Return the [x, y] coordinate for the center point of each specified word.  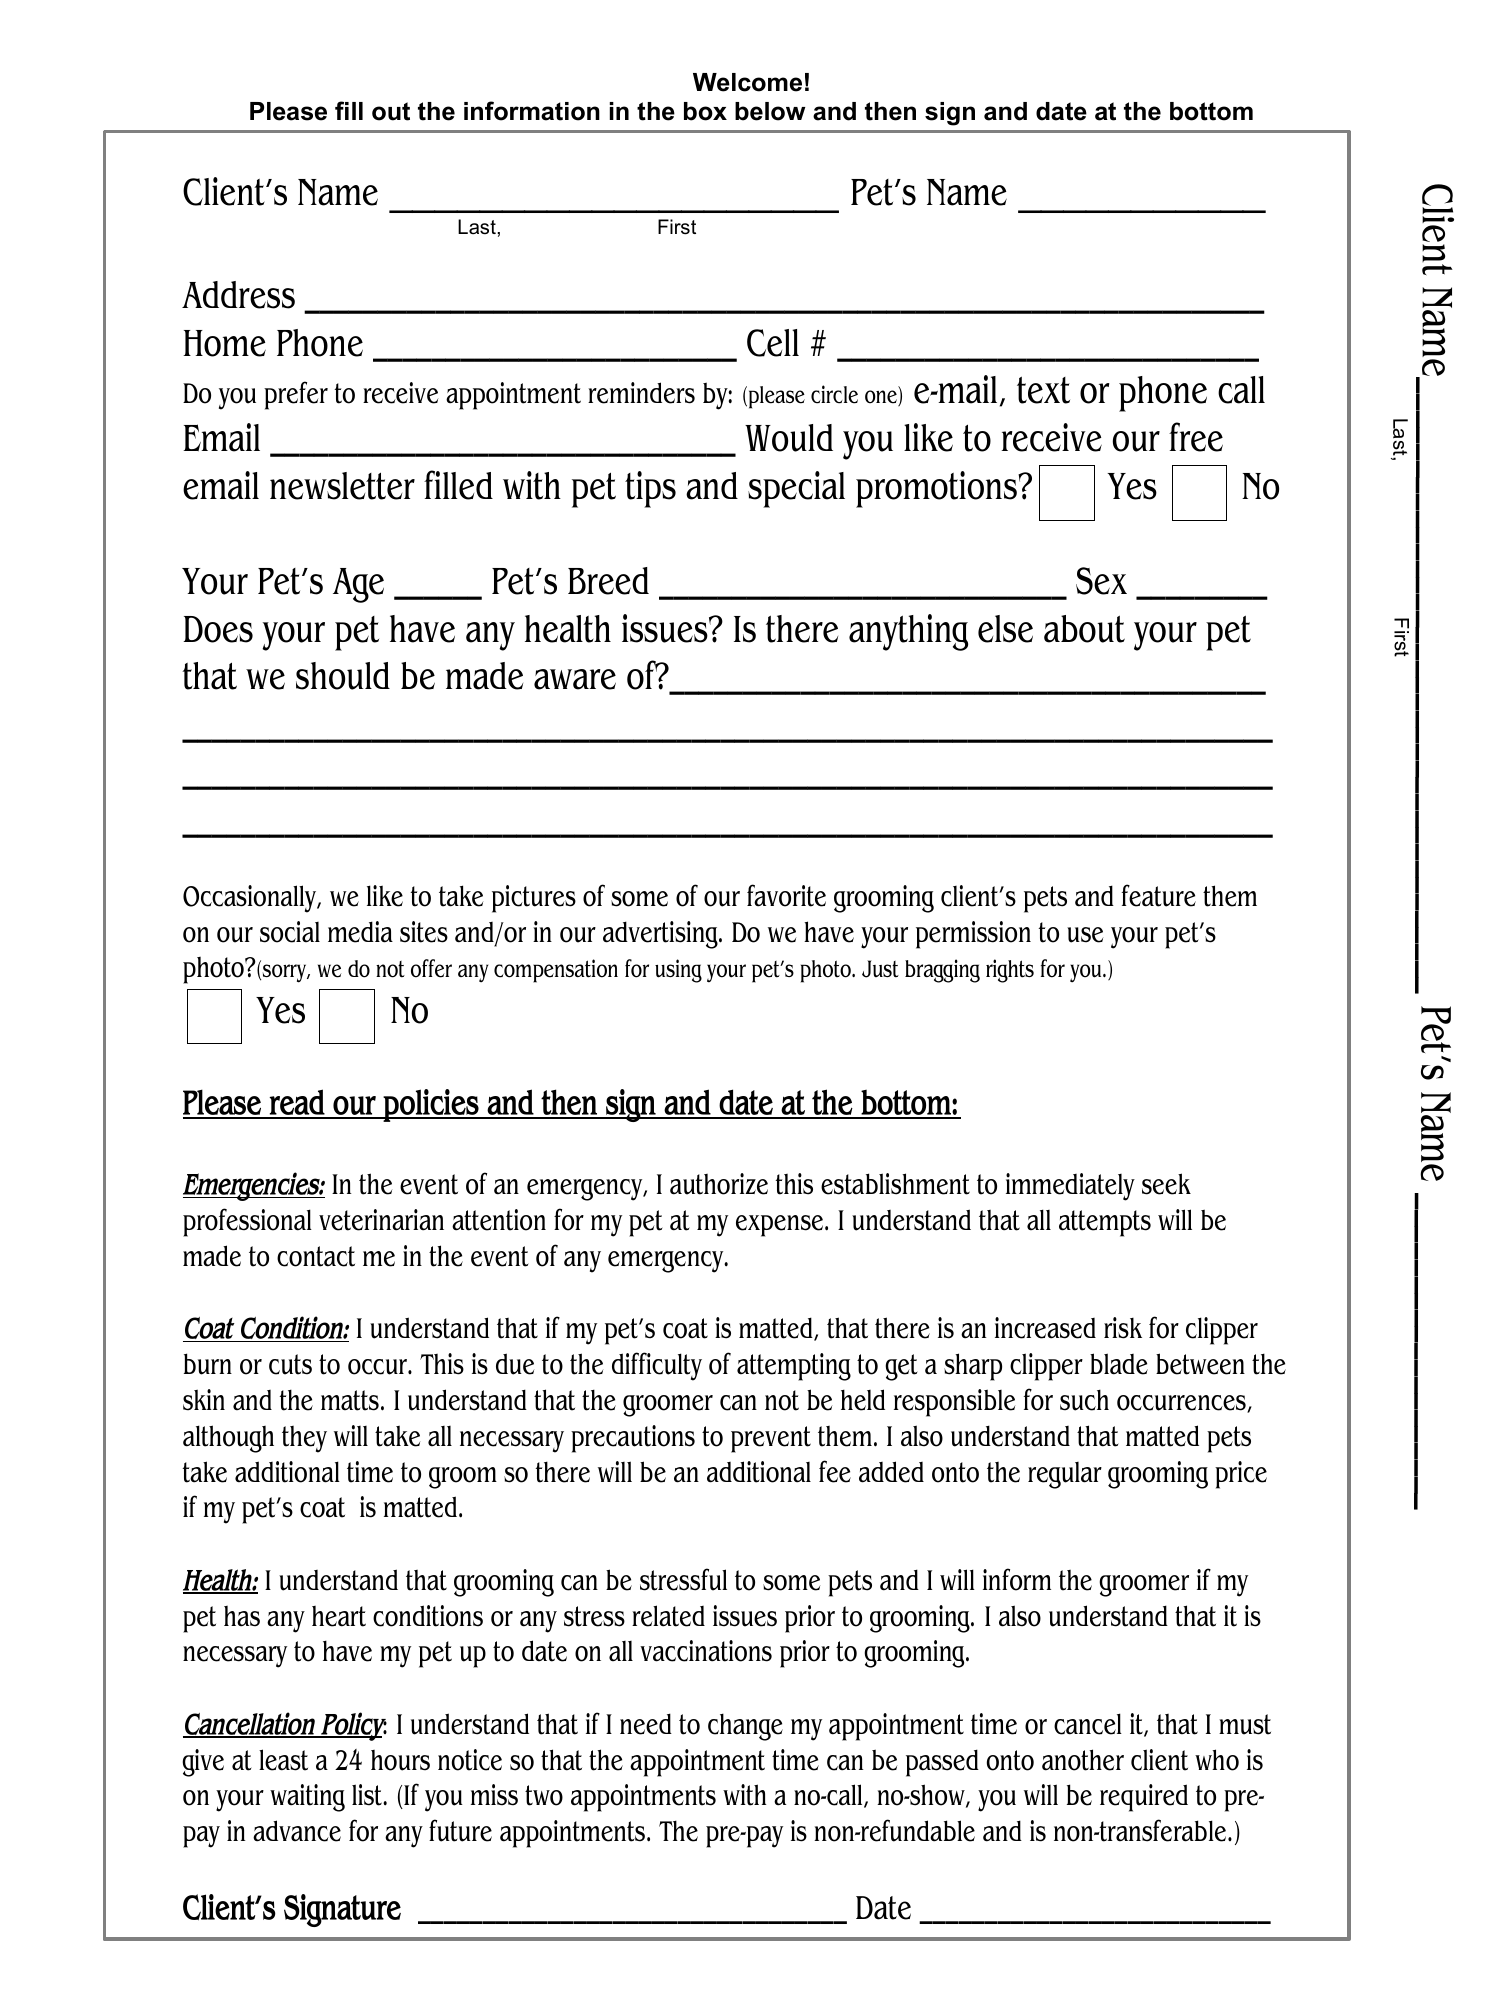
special [796, 489]
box [705, 111]
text [1043, 390]
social [290, 932]
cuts [290, 1364]
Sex [1101, 581]
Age [358, 585]
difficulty [657, 1366]
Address [238, 295]
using [678, 971]
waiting [307, 1798]
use [1085, 935]
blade [1119, 1364]
